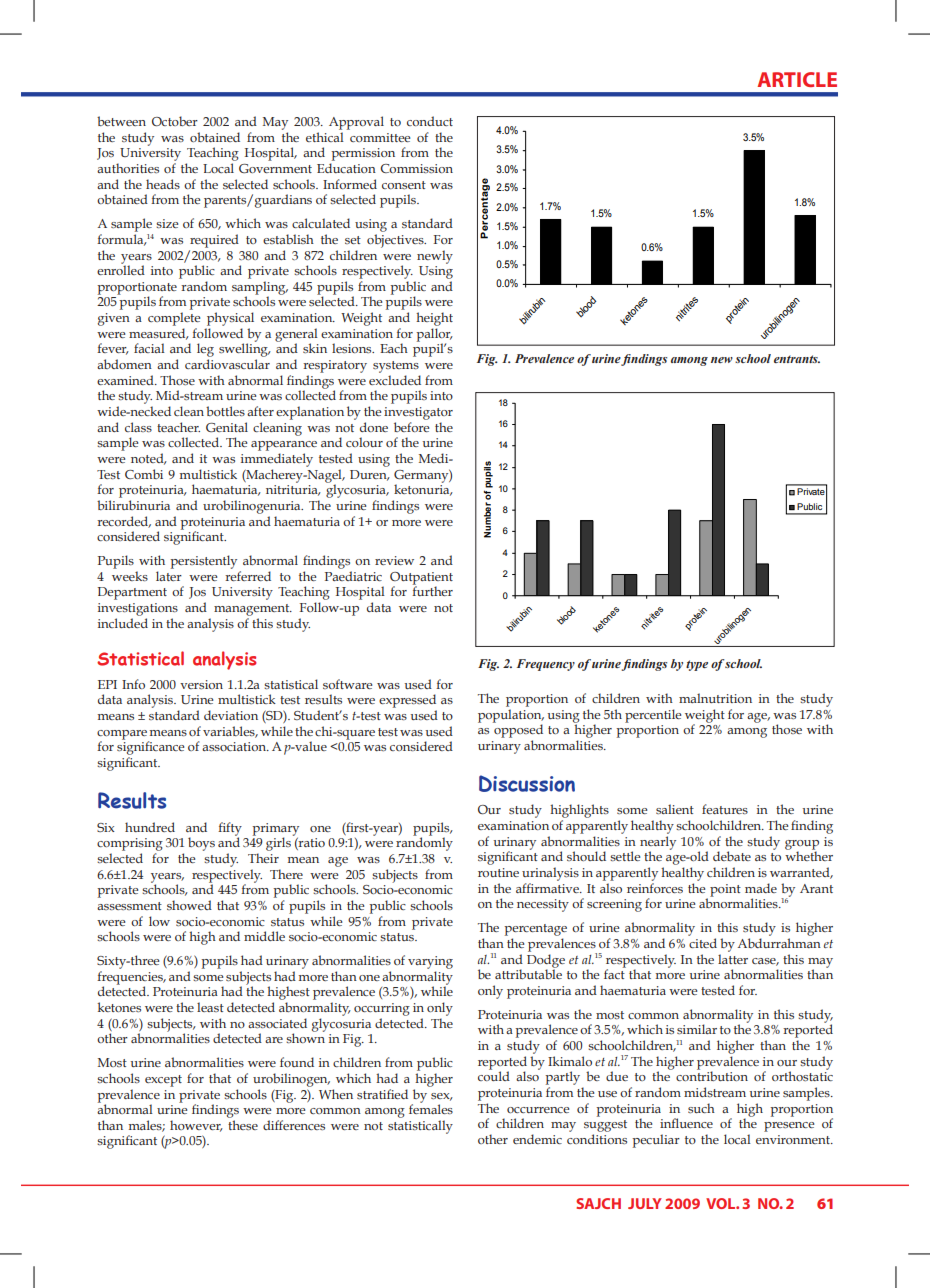  I want to click on boys, so click(201, 844).
